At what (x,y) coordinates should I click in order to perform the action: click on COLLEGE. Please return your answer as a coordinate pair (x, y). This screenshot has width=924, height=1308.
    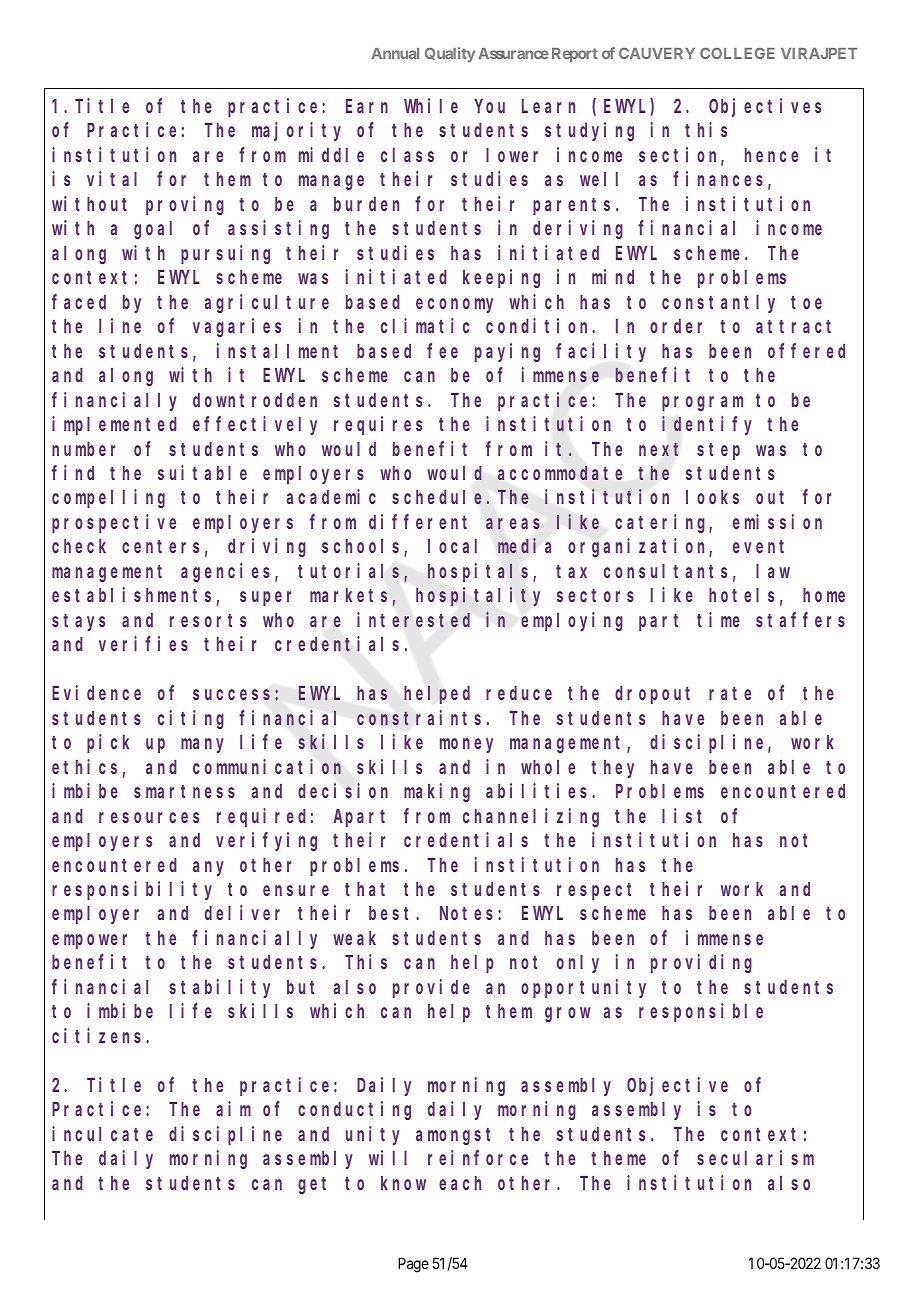
    Looking at the image, I should click on (737, 53).
